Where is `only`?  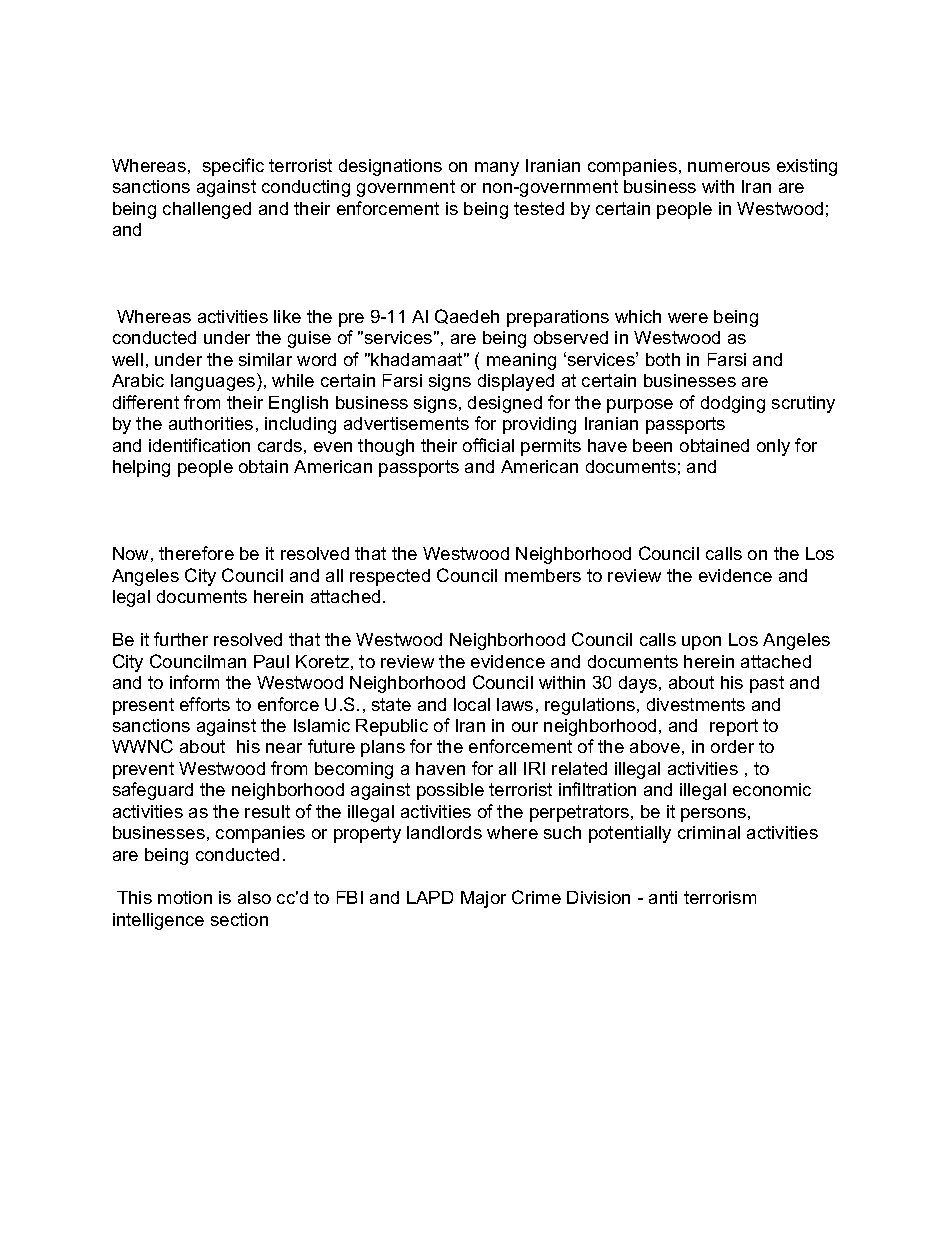 only is located at coordinates (773, 447).
